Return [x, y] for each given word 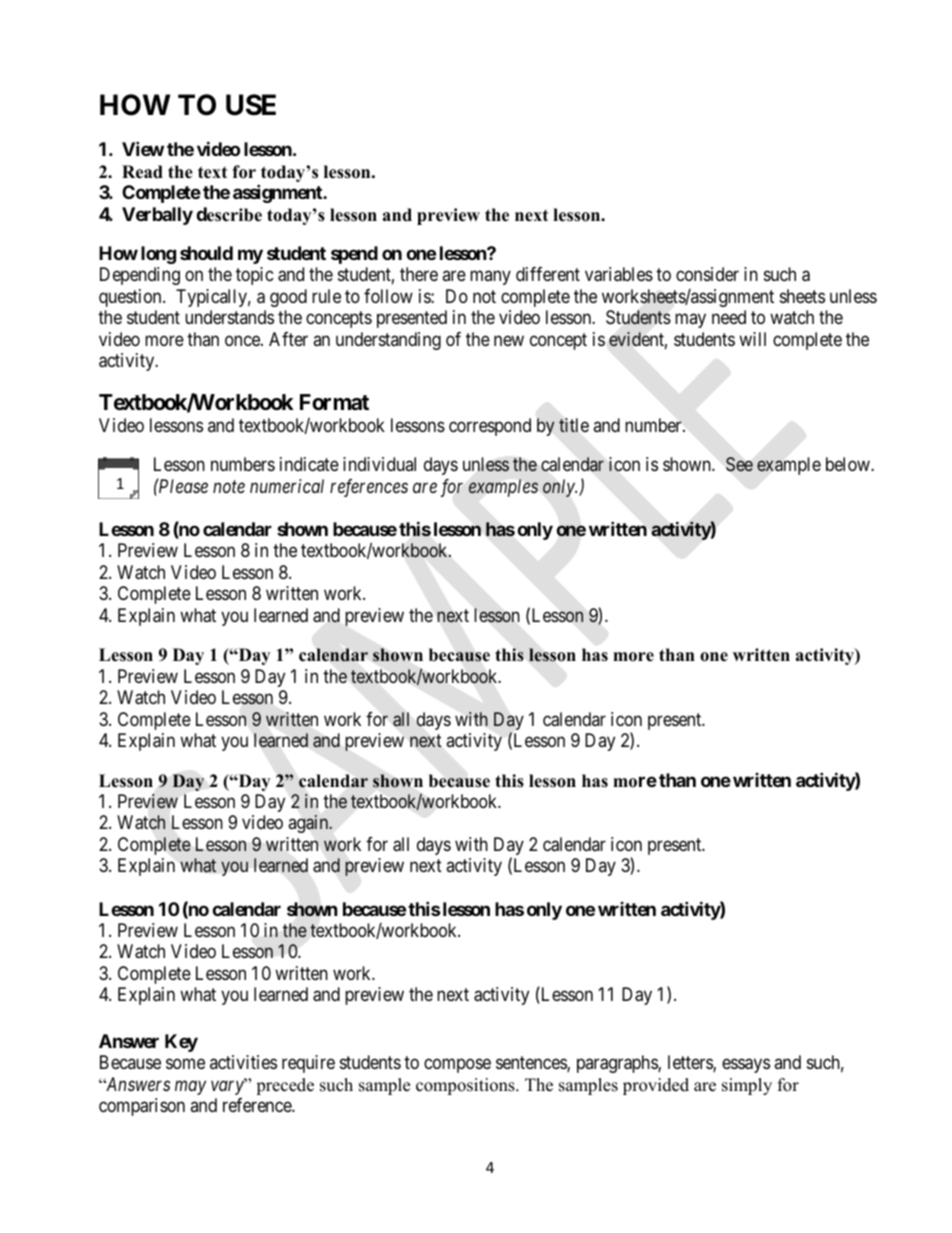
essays [746, 1066]
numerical [287, 486]
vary [228, 1087]
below [849, 464]
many [490, 278]
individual [379, 464]
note [229, 487]
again [310, 824]
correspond [490, 427]
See [739, 464]
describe [229, 214]
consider [707, 274]
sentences [532, 1064]
